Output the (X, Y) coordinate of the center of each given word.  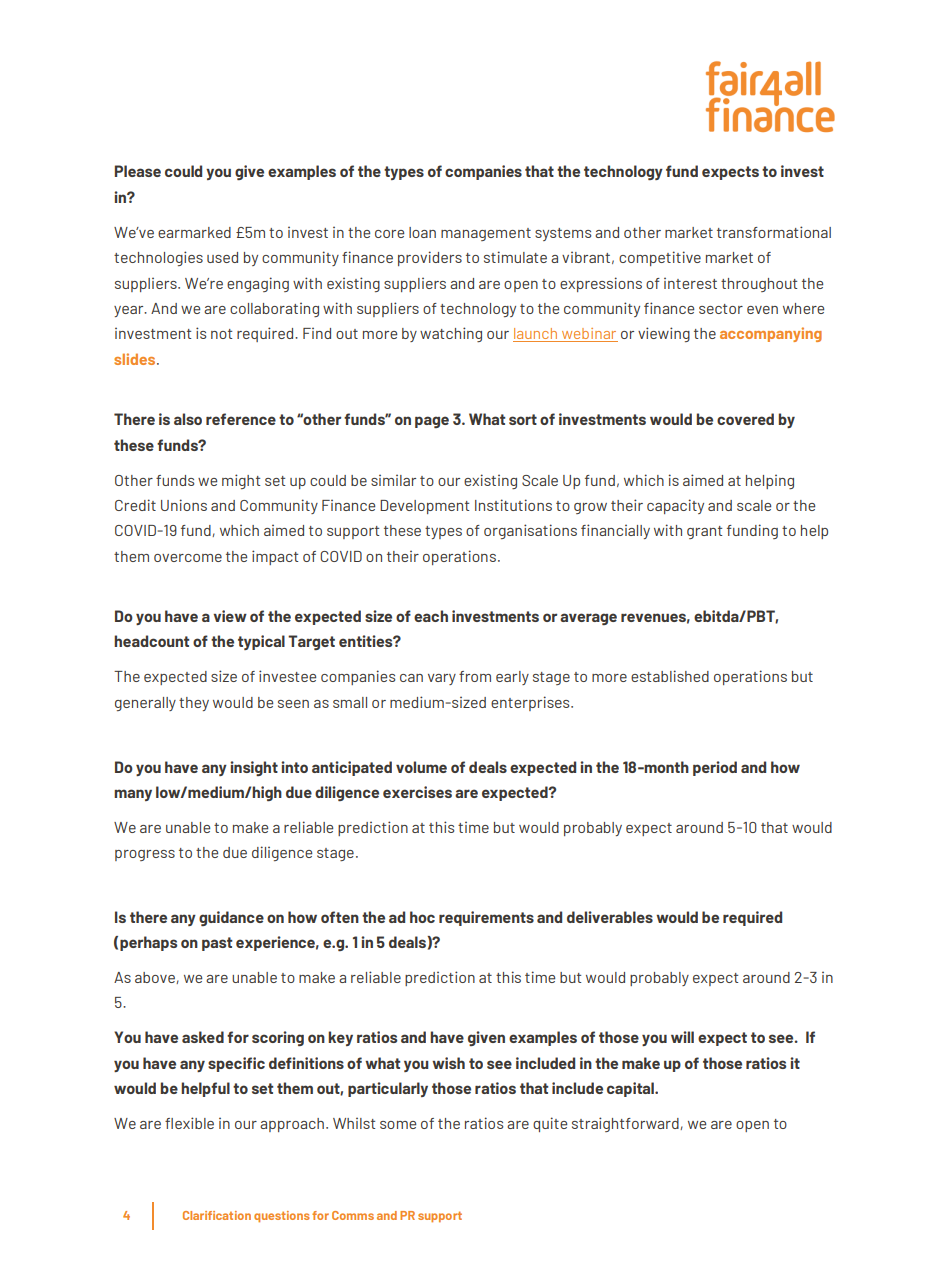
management (486, 234)
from (475, 676)
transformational (774, 232)
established (670, 676)
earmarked (194, 232)
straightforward (626, 1124)
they (194, 704)
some (398, 1125)
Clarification (217, 1215)
